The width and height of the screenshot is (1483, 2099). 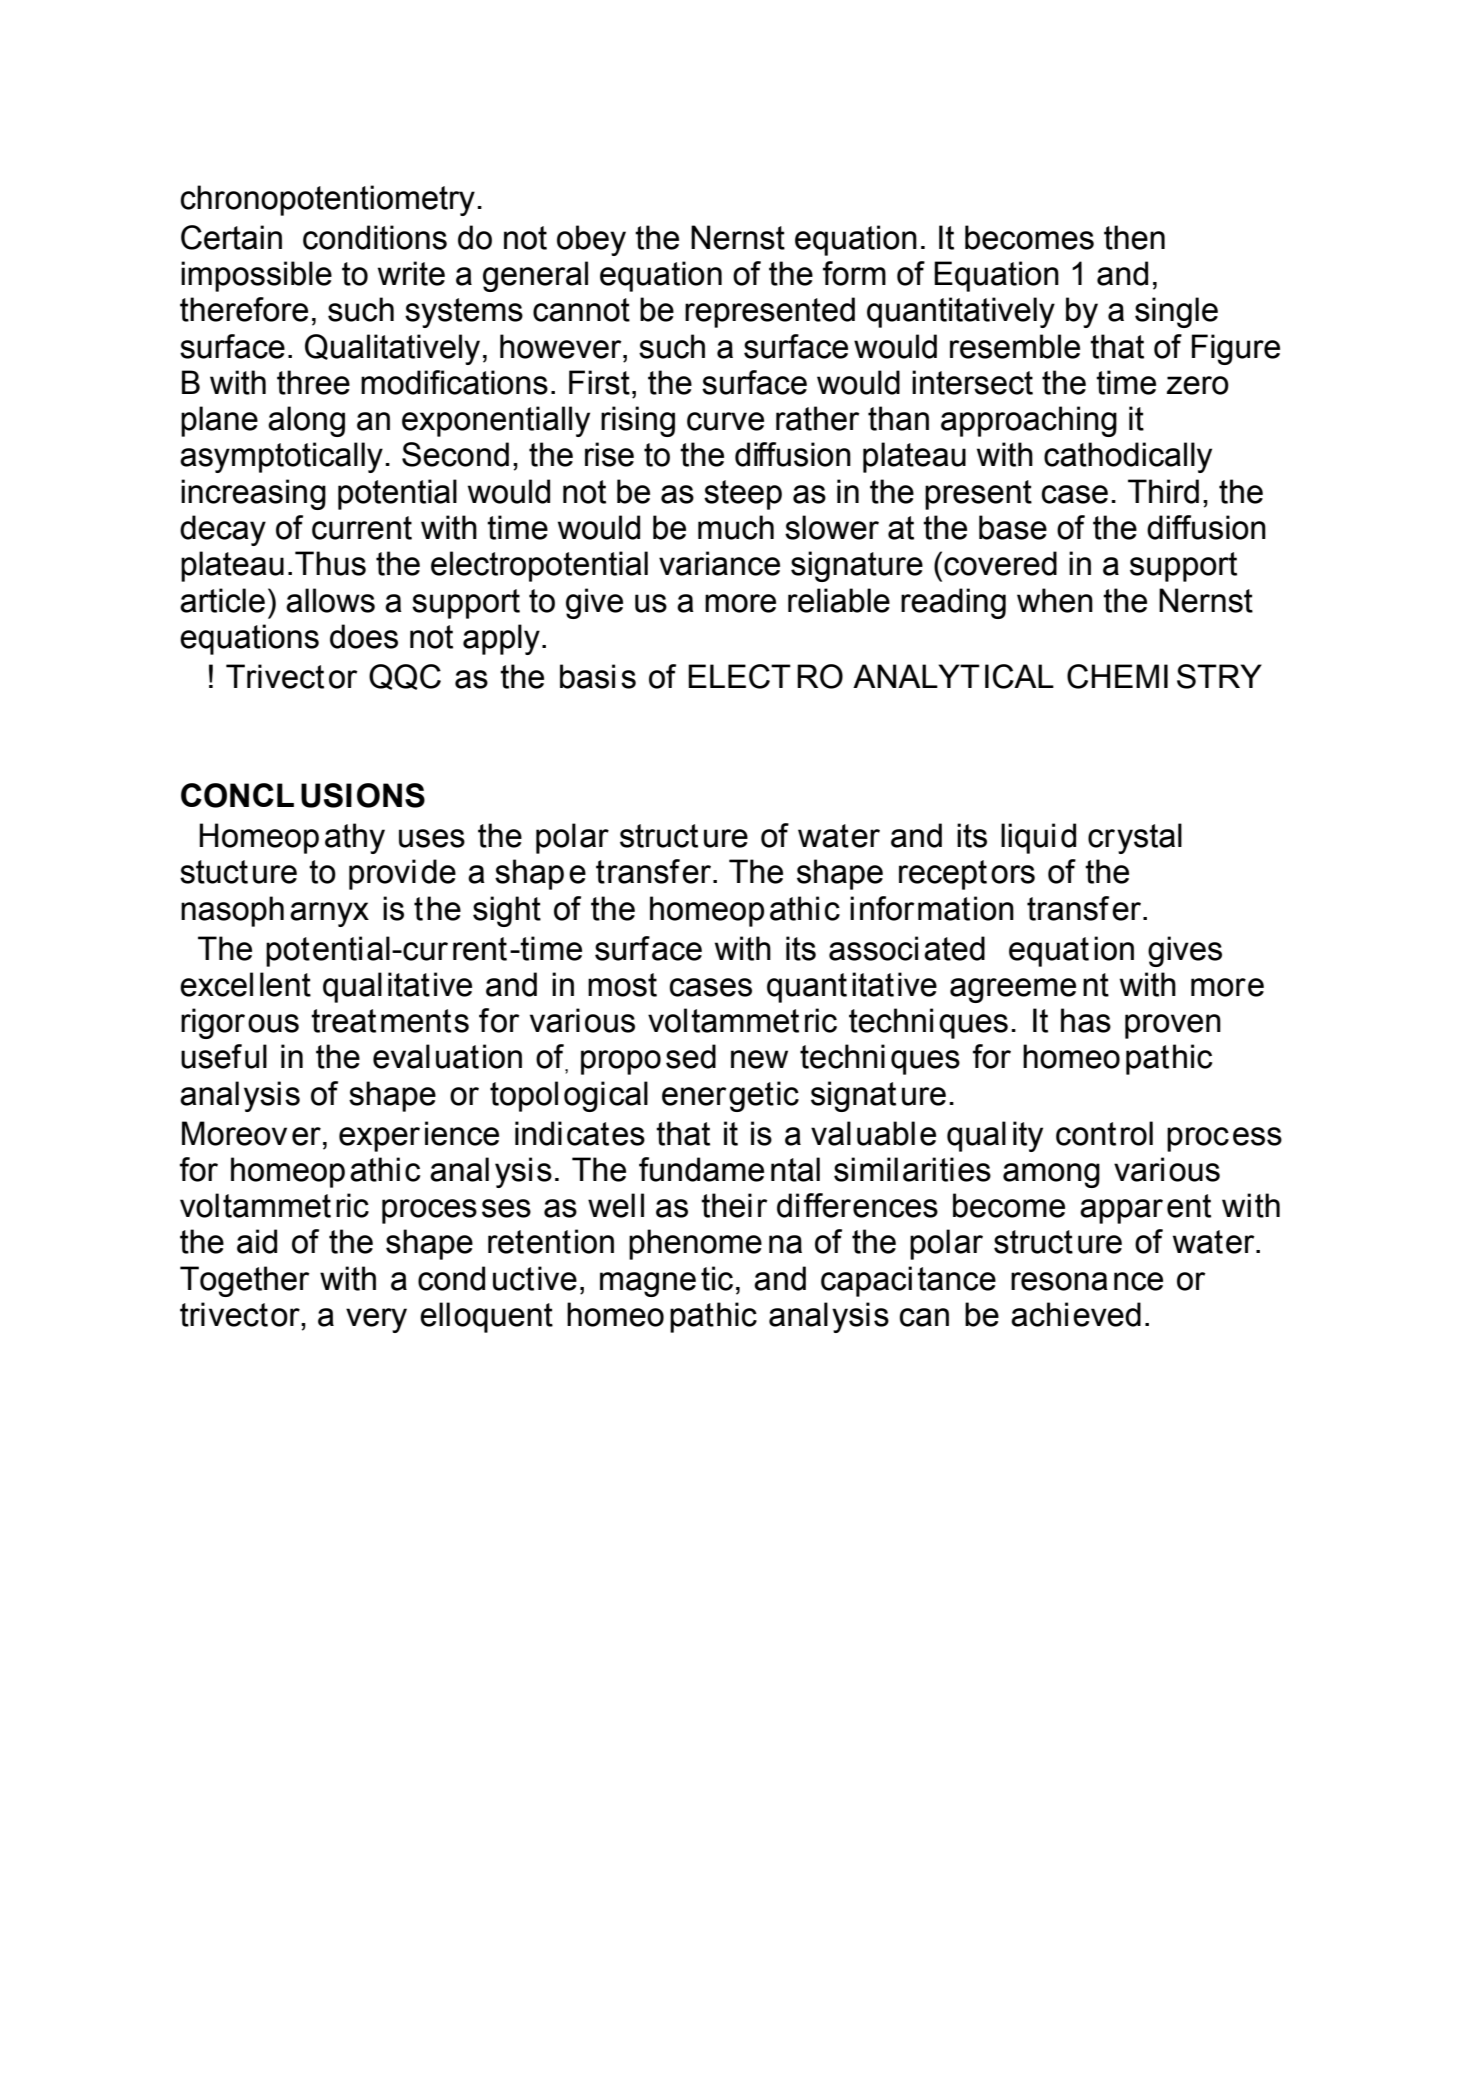 I want to click on then, so click(x=1134, y=237).
